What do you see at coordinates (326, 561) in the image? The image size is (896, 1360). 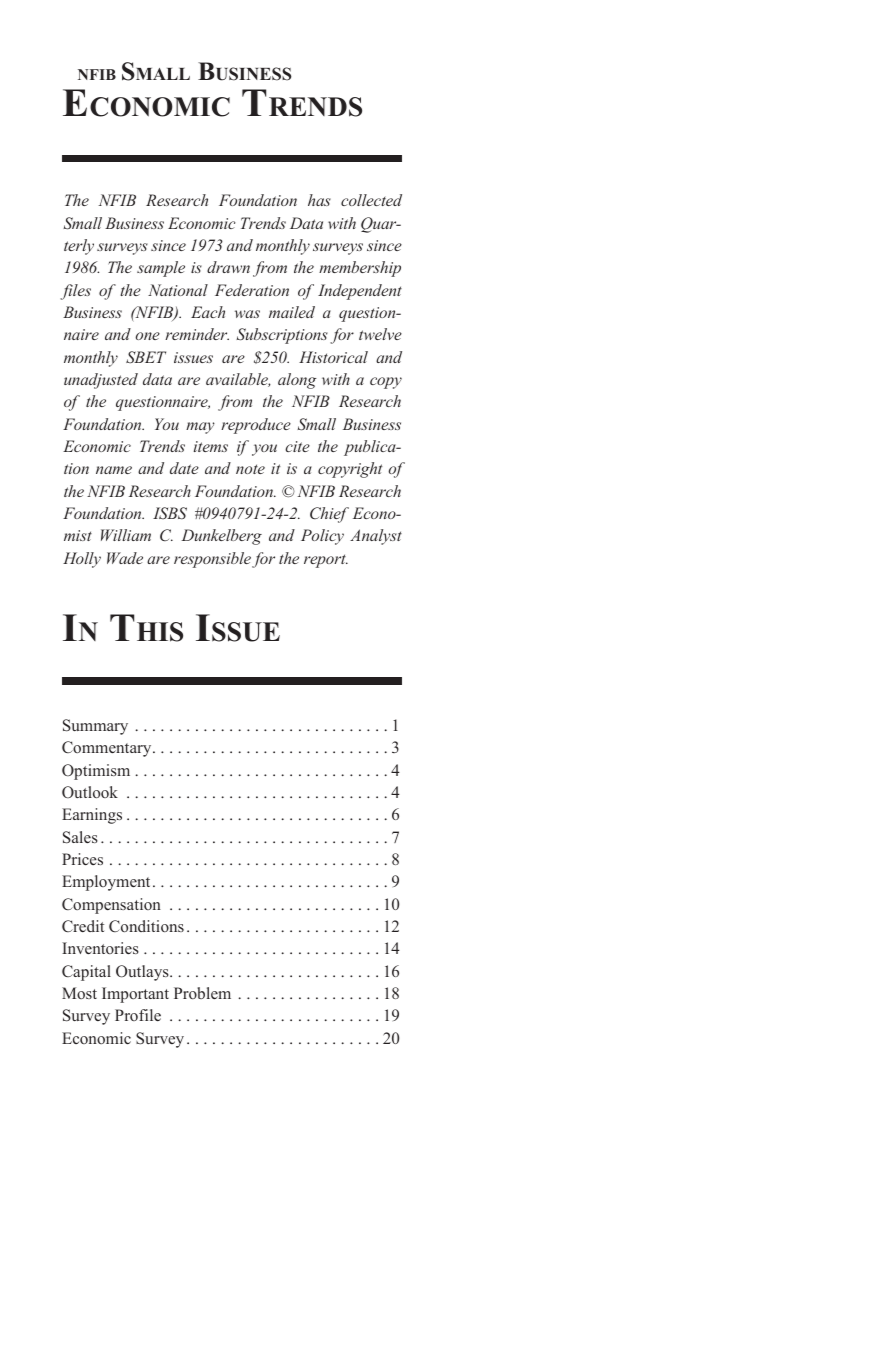 I see `report` at bounding box center [326, 561].
